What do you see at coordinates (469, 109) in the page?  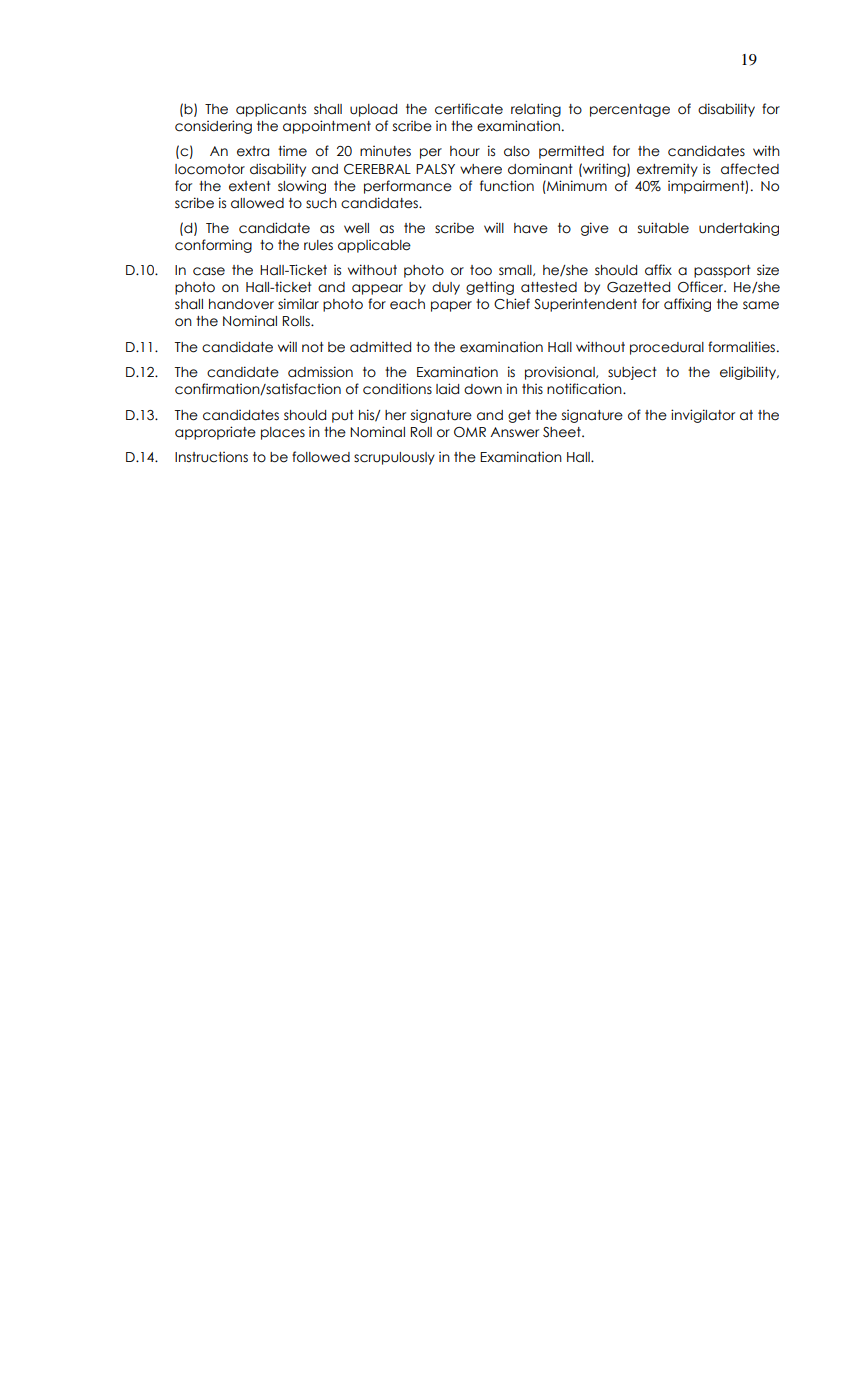 I see `certificate` at bounding box center [469, 109].
